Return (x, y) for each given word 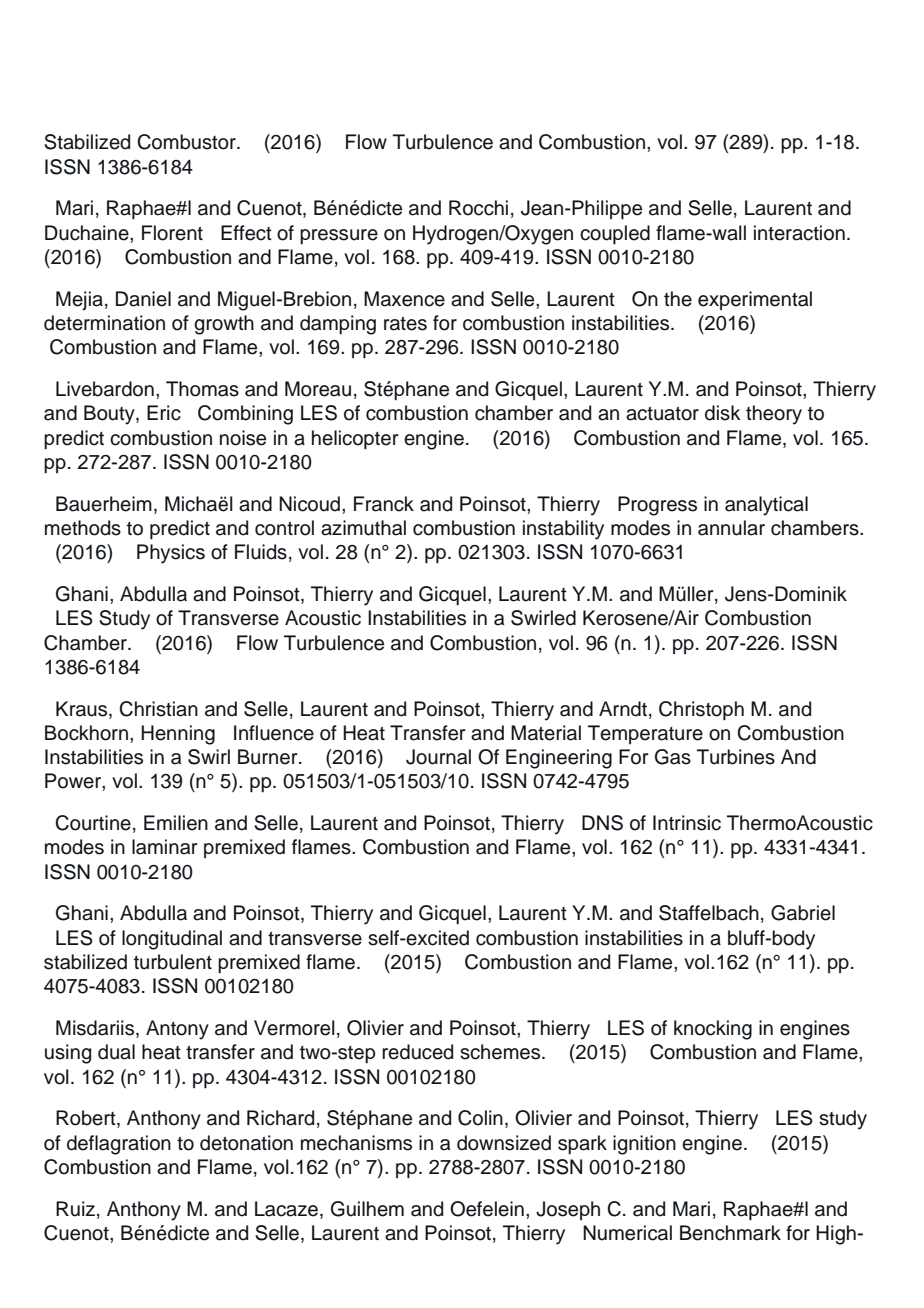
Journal (438, 757)
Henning (178, 735)
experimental (755, 300)
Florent (172, 233)
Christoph (701, 711)
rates (405, 324)
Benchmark (730, 1233)
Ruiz (75, 1209)
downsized (504, 1143)
